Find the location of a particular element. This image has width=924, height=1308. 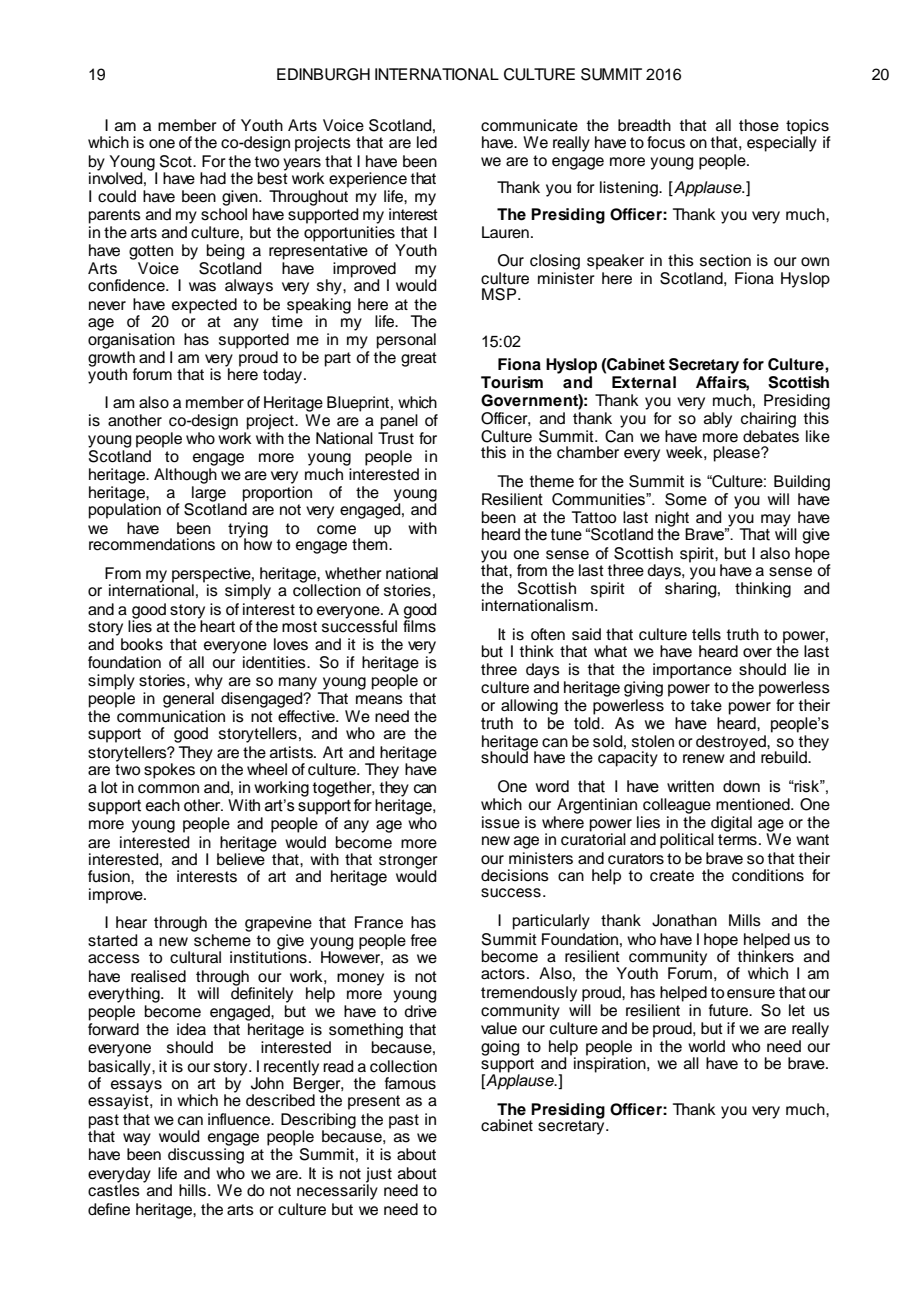

ably is located at coordinates (718, 420).
